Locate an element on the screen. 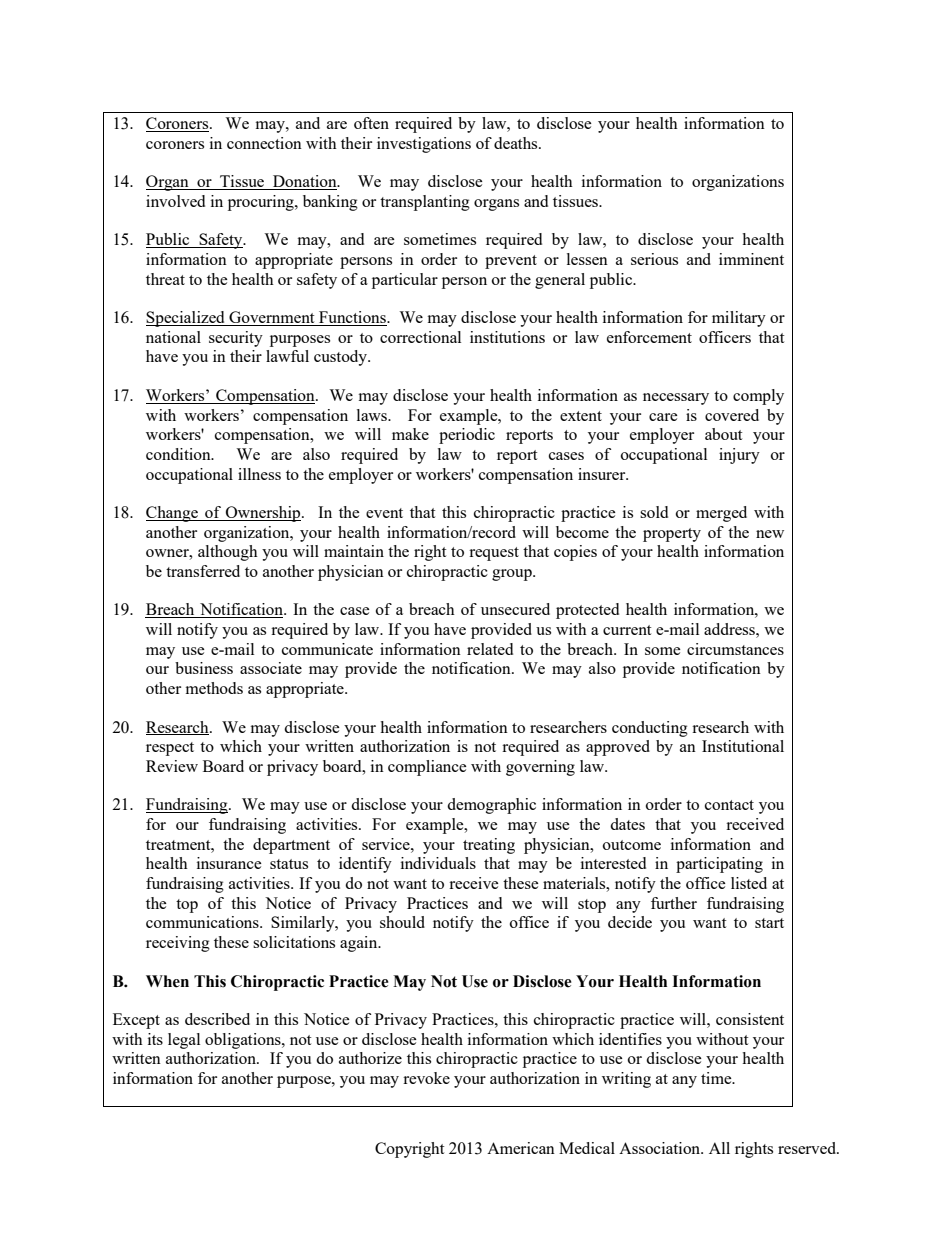 The image size is (952, 1233). imminent is located at coordinates (751, 259).
